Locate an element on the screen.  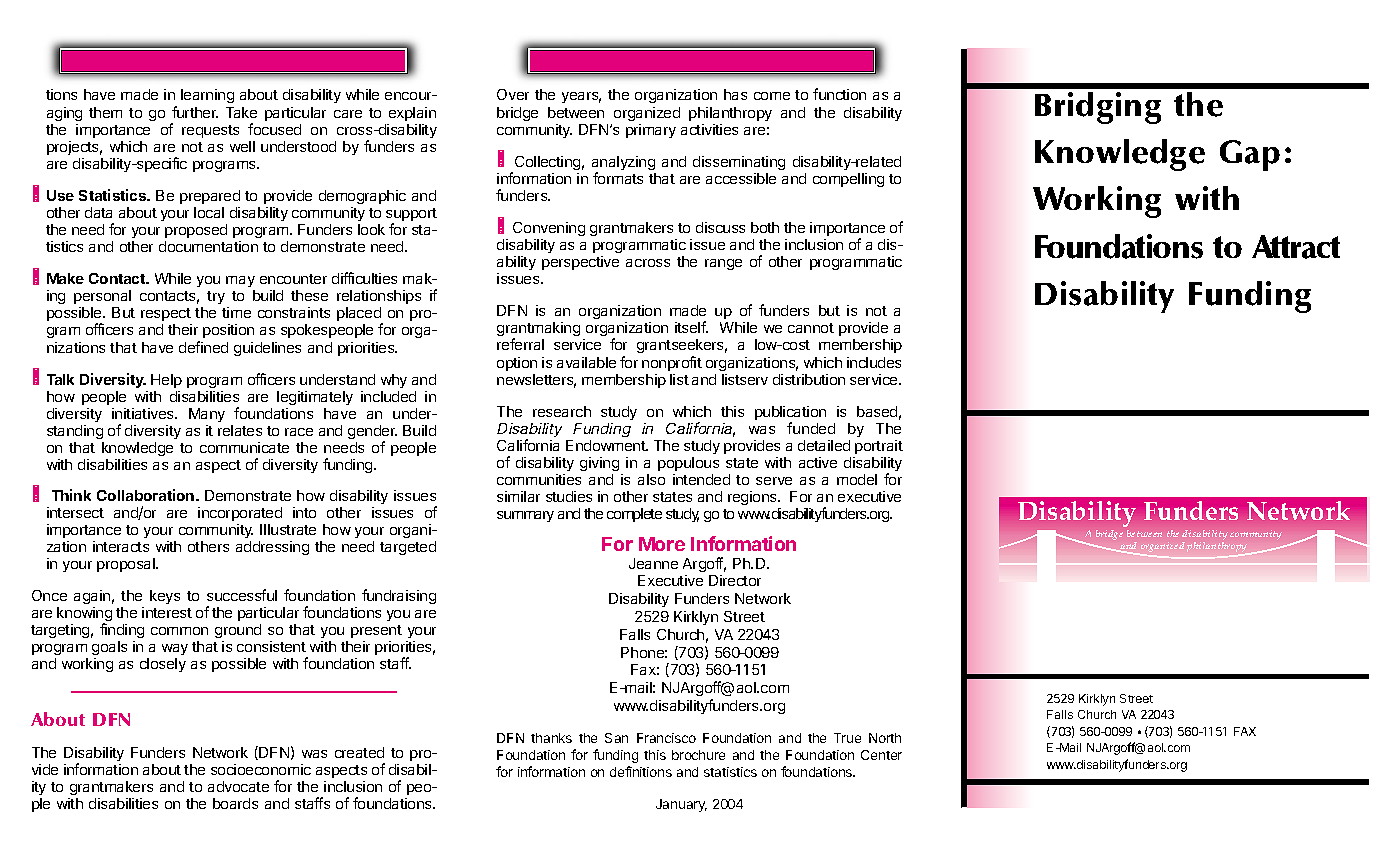
portrait is located at coordinates (879, 447).
